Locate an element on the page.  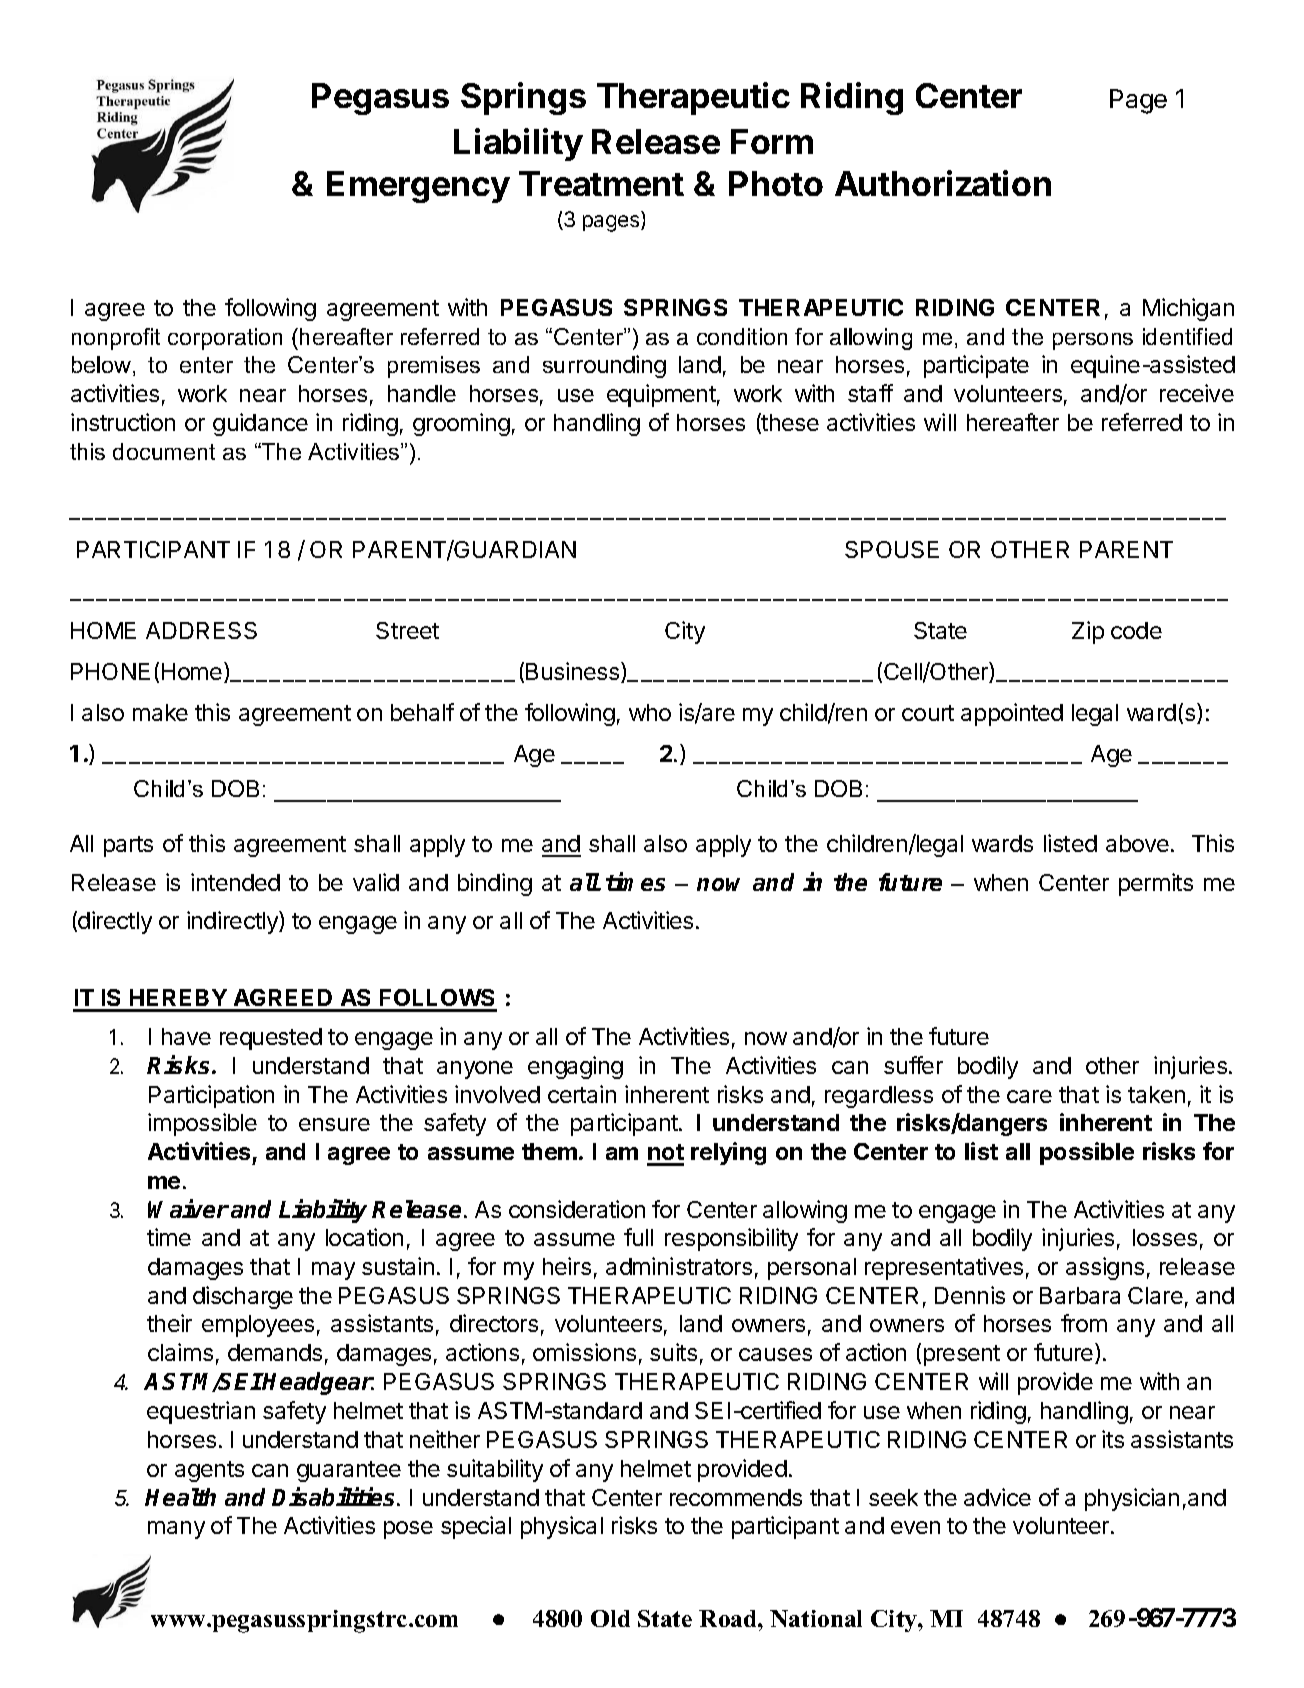
many is located at coordinates (176, 1530).
